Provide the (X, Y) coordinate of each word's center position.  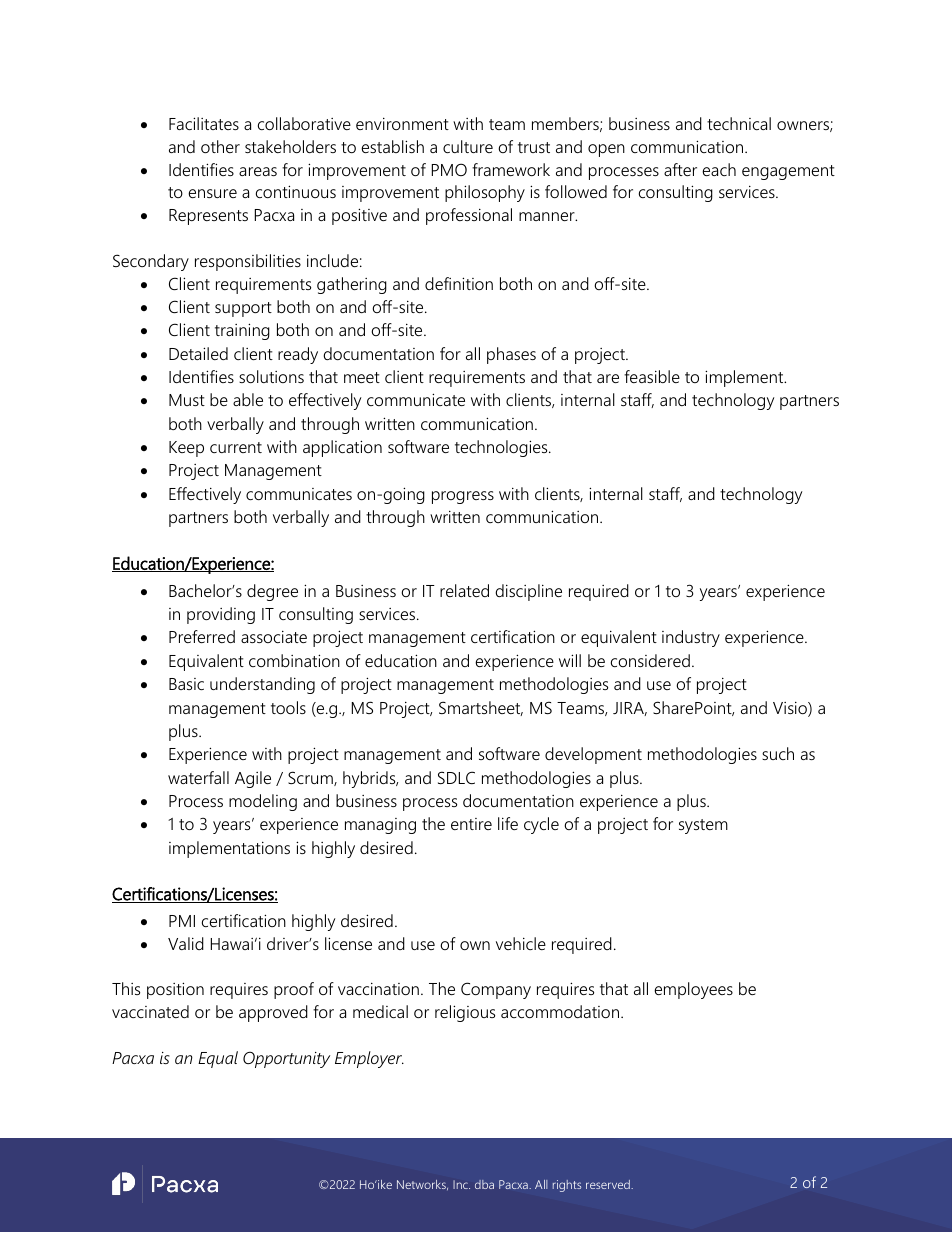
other (220, 146)
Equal (218, 1059)
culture (468, 146)
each (719, 169)
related (464, 590)
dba (484, 1184)
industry (691, 638)
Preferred (202, 636)
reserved (609, 1184)
